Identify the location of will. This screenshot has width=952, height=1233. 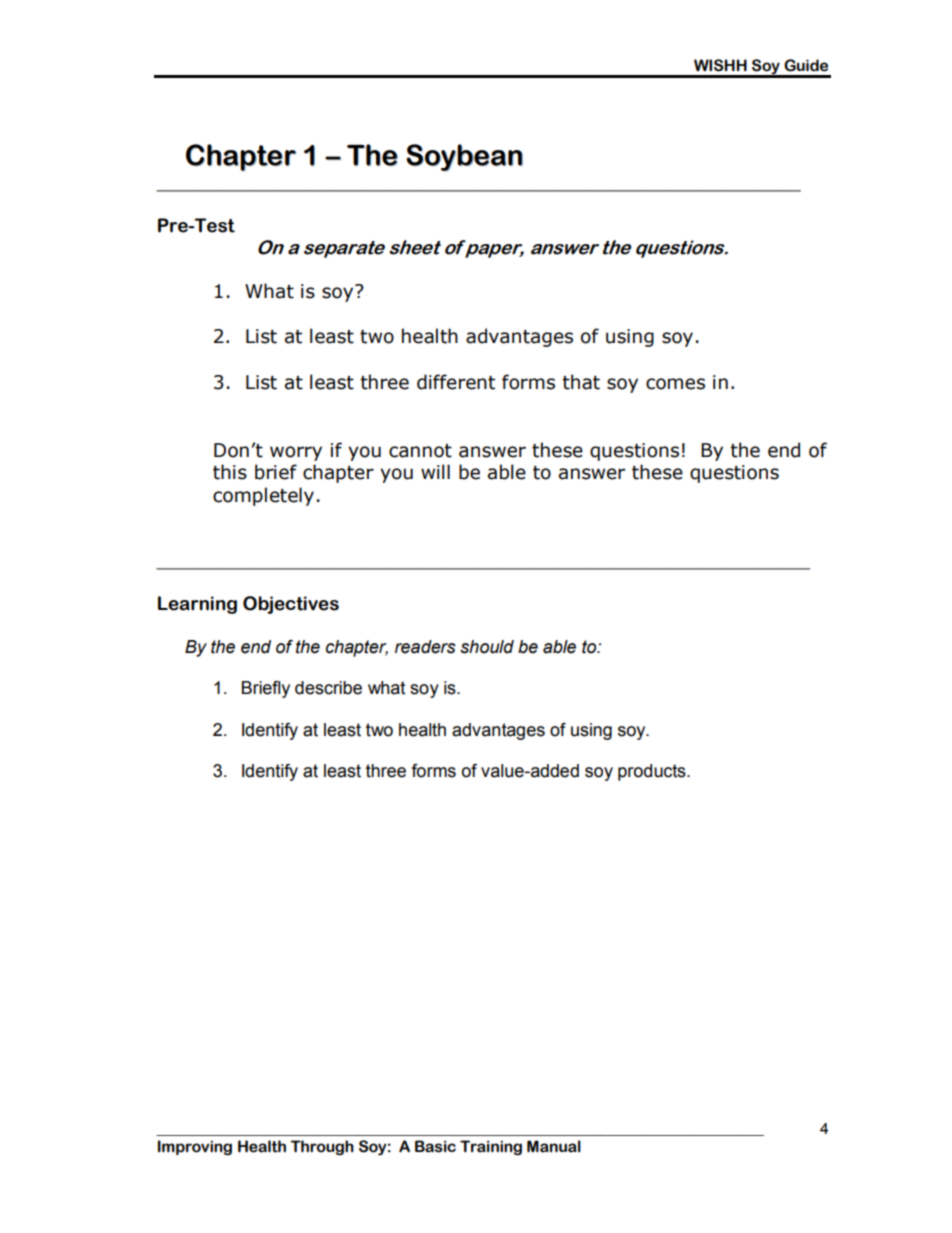
(435, 471).
